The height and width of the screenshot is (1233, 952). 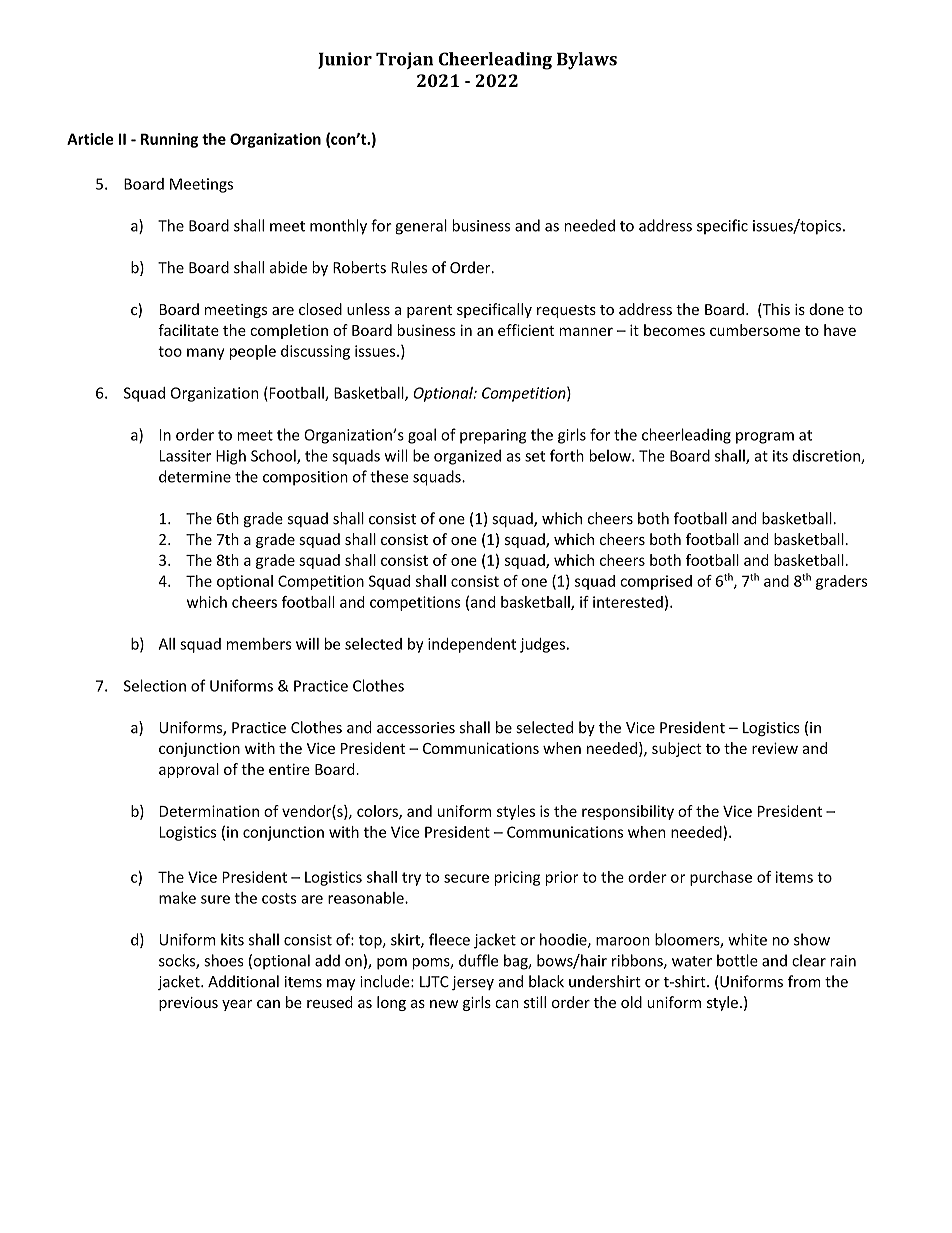 What do you see at coordinates (404, 60) in the screenshot?
I see `Trojan` at bounding box center [404, 60].
